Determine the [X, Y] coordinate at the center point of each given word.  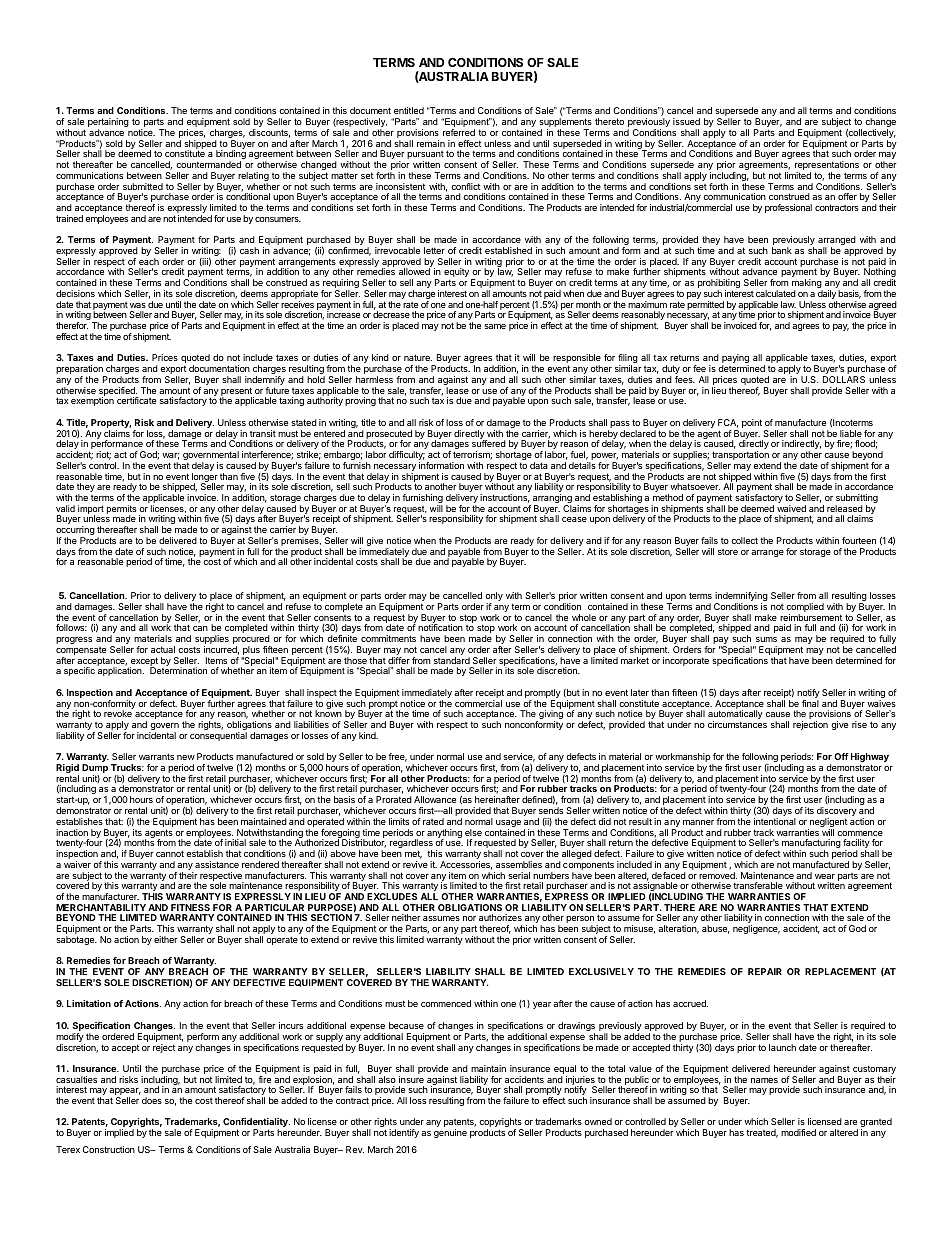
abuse [716, 929]
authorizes [500, 917]
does [152, 1100]
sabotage [76, 940]
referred [459, 132]
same [495, 326]
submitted [143, 186]
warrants [156, 756]
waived [791, 508]
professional [788, 208]
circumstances [737, 724]
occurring [75, 532]
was [138, 305]
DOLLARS [844, 379]
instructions [505, 498]
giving [550, 716]
